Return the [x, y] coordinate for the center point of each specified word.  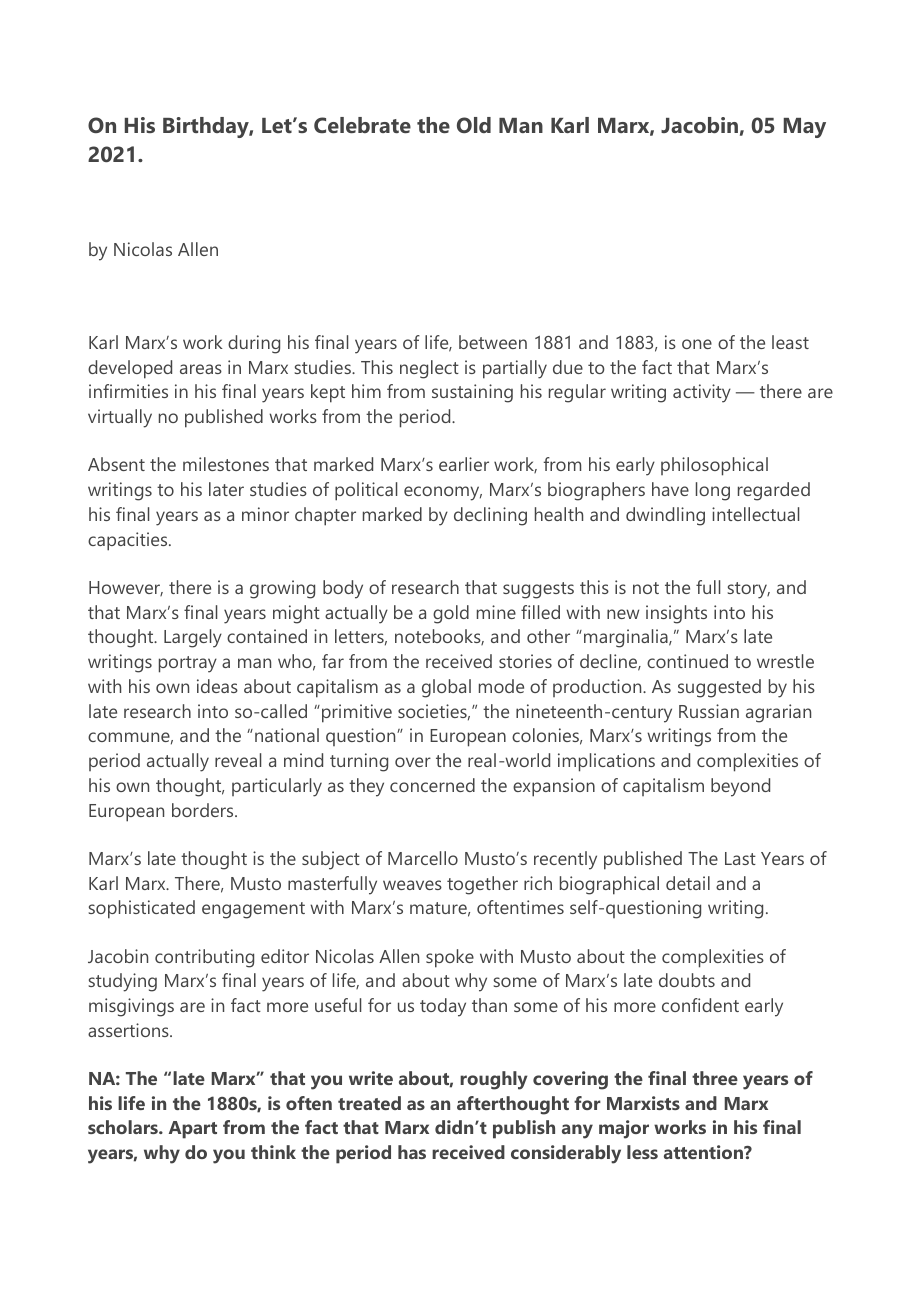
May [805, 128]
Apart [193, 1130]
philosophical [714, 466]
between [493, 342]
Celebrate [362, 125]
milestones [226, 464]
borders [204, 810]
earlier [464, 464]
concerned [432, 785]
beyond [740, 787]
